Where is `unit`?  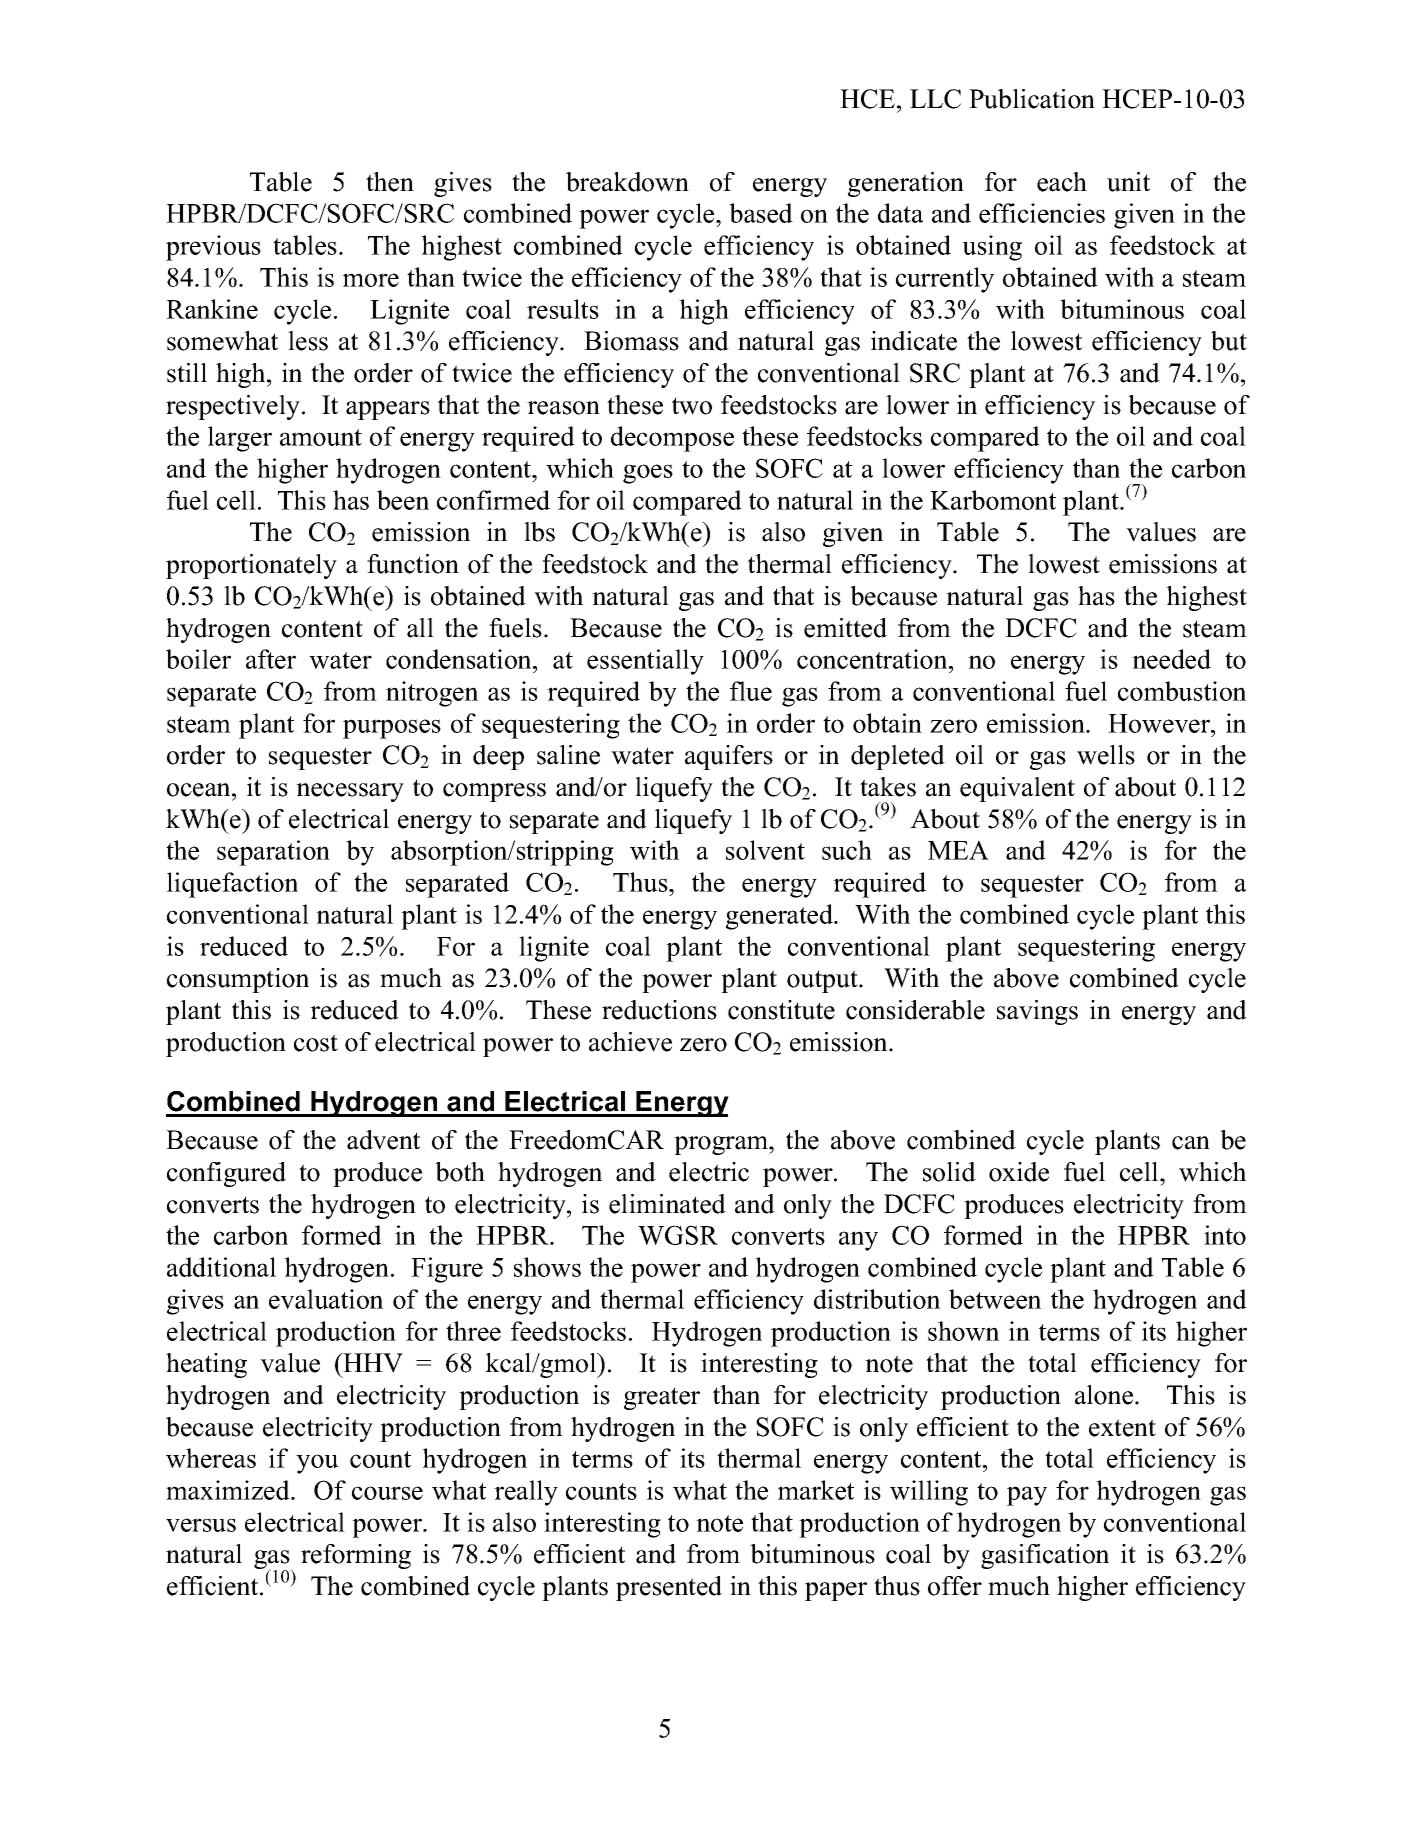
unit is located at coordinates (1128, 182).
